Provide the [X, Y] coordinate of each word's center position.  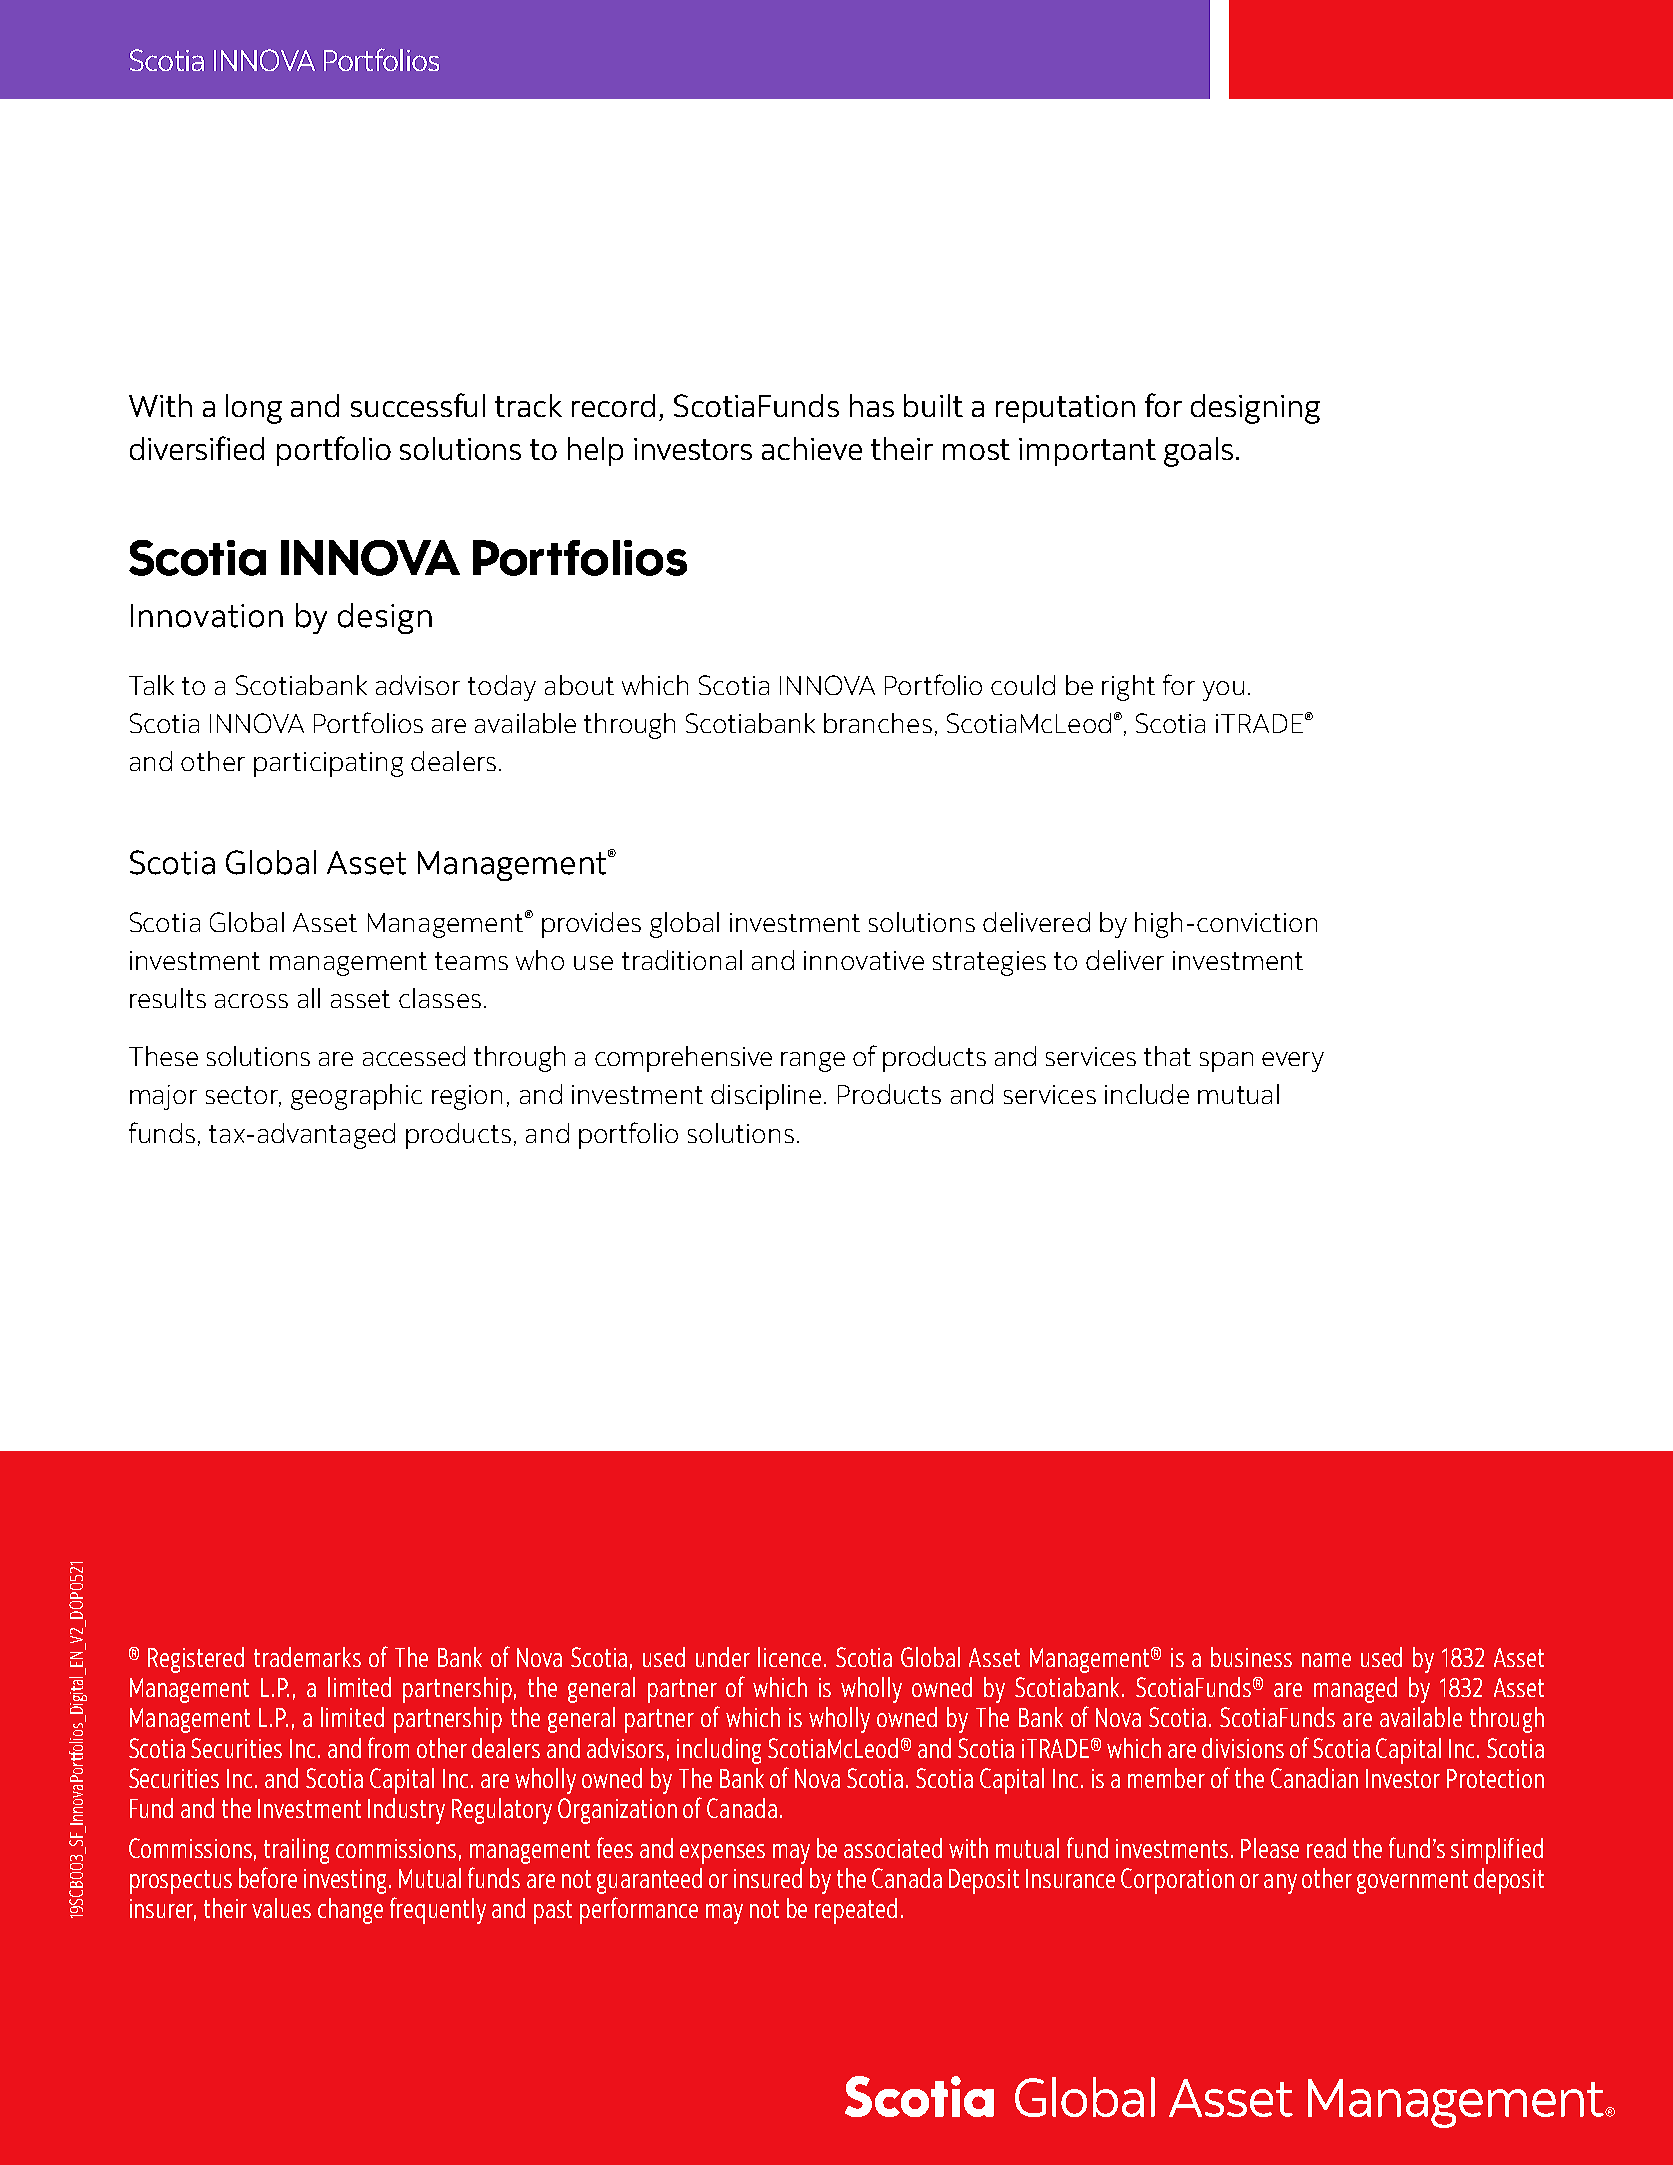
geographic [356, 1097]
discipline [766, 1097]
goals [1198, 452]
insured [768, 1878]
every [1293, 1062]
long [254, 409]
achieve [812, 448]
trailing [296, 1851]
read [1326, 1848]
